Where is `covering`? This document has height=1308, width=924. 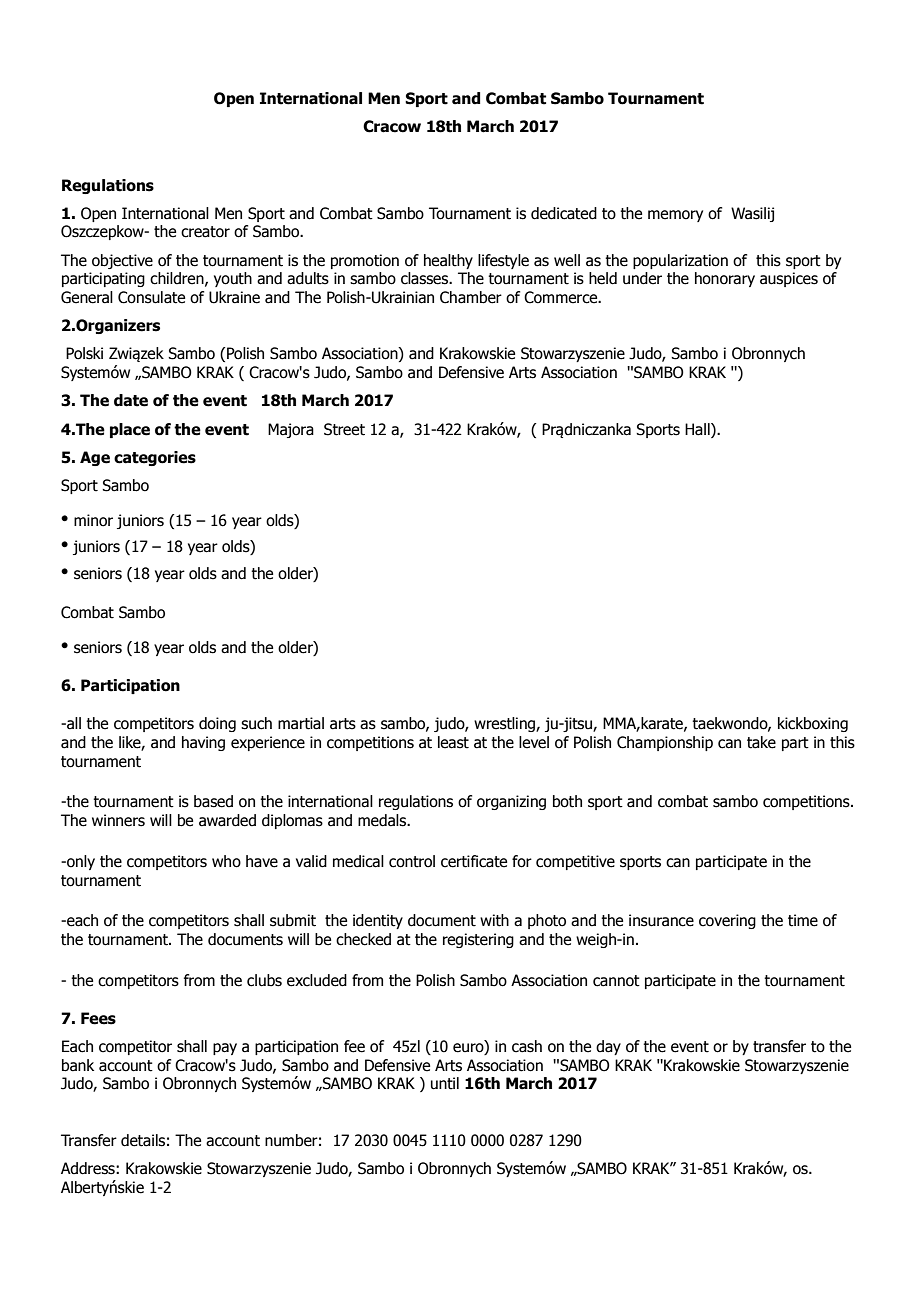 covering is located at coordinates (727, 921).
